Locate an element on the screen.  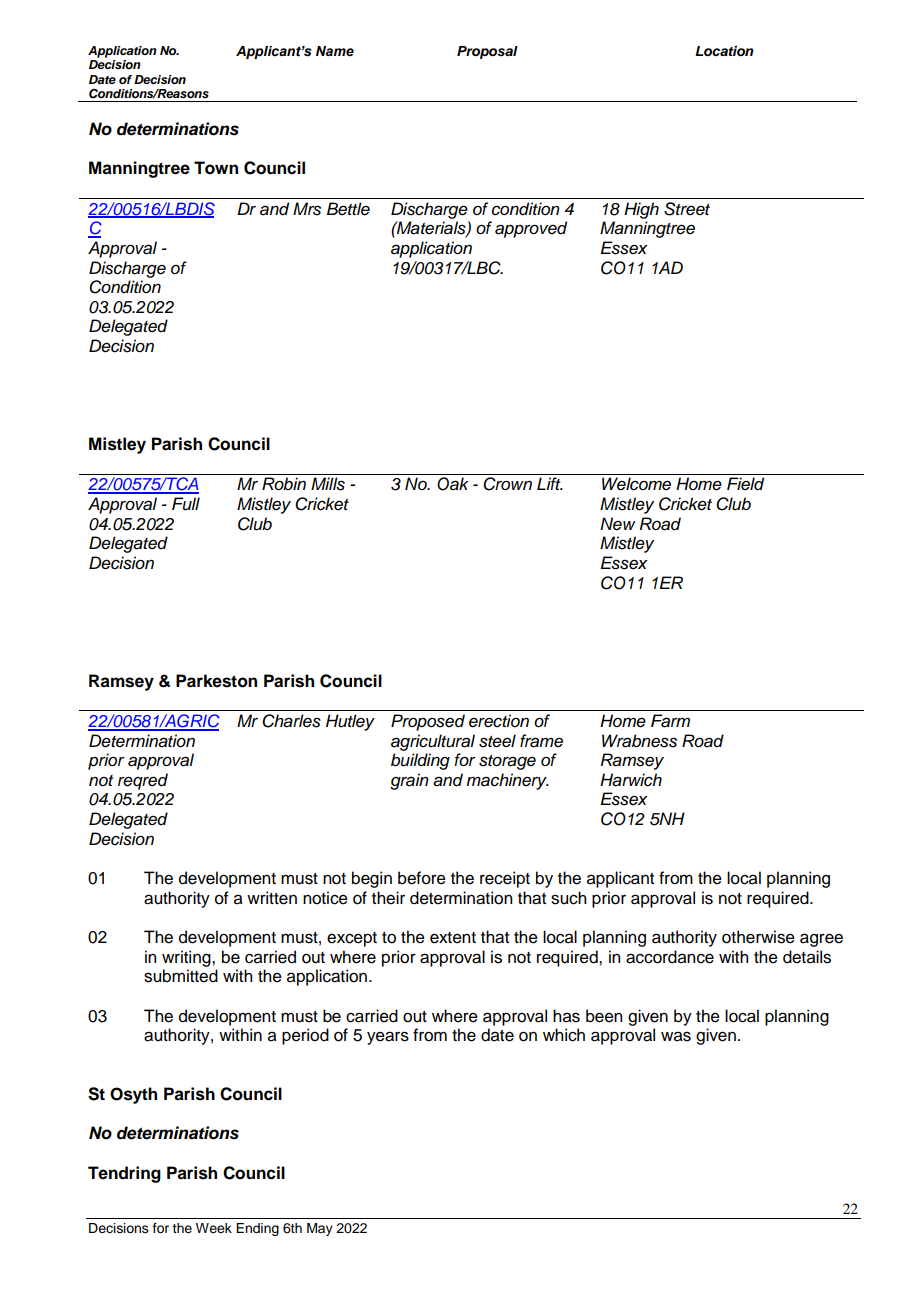
May is located at coordinates (320, 1229).
